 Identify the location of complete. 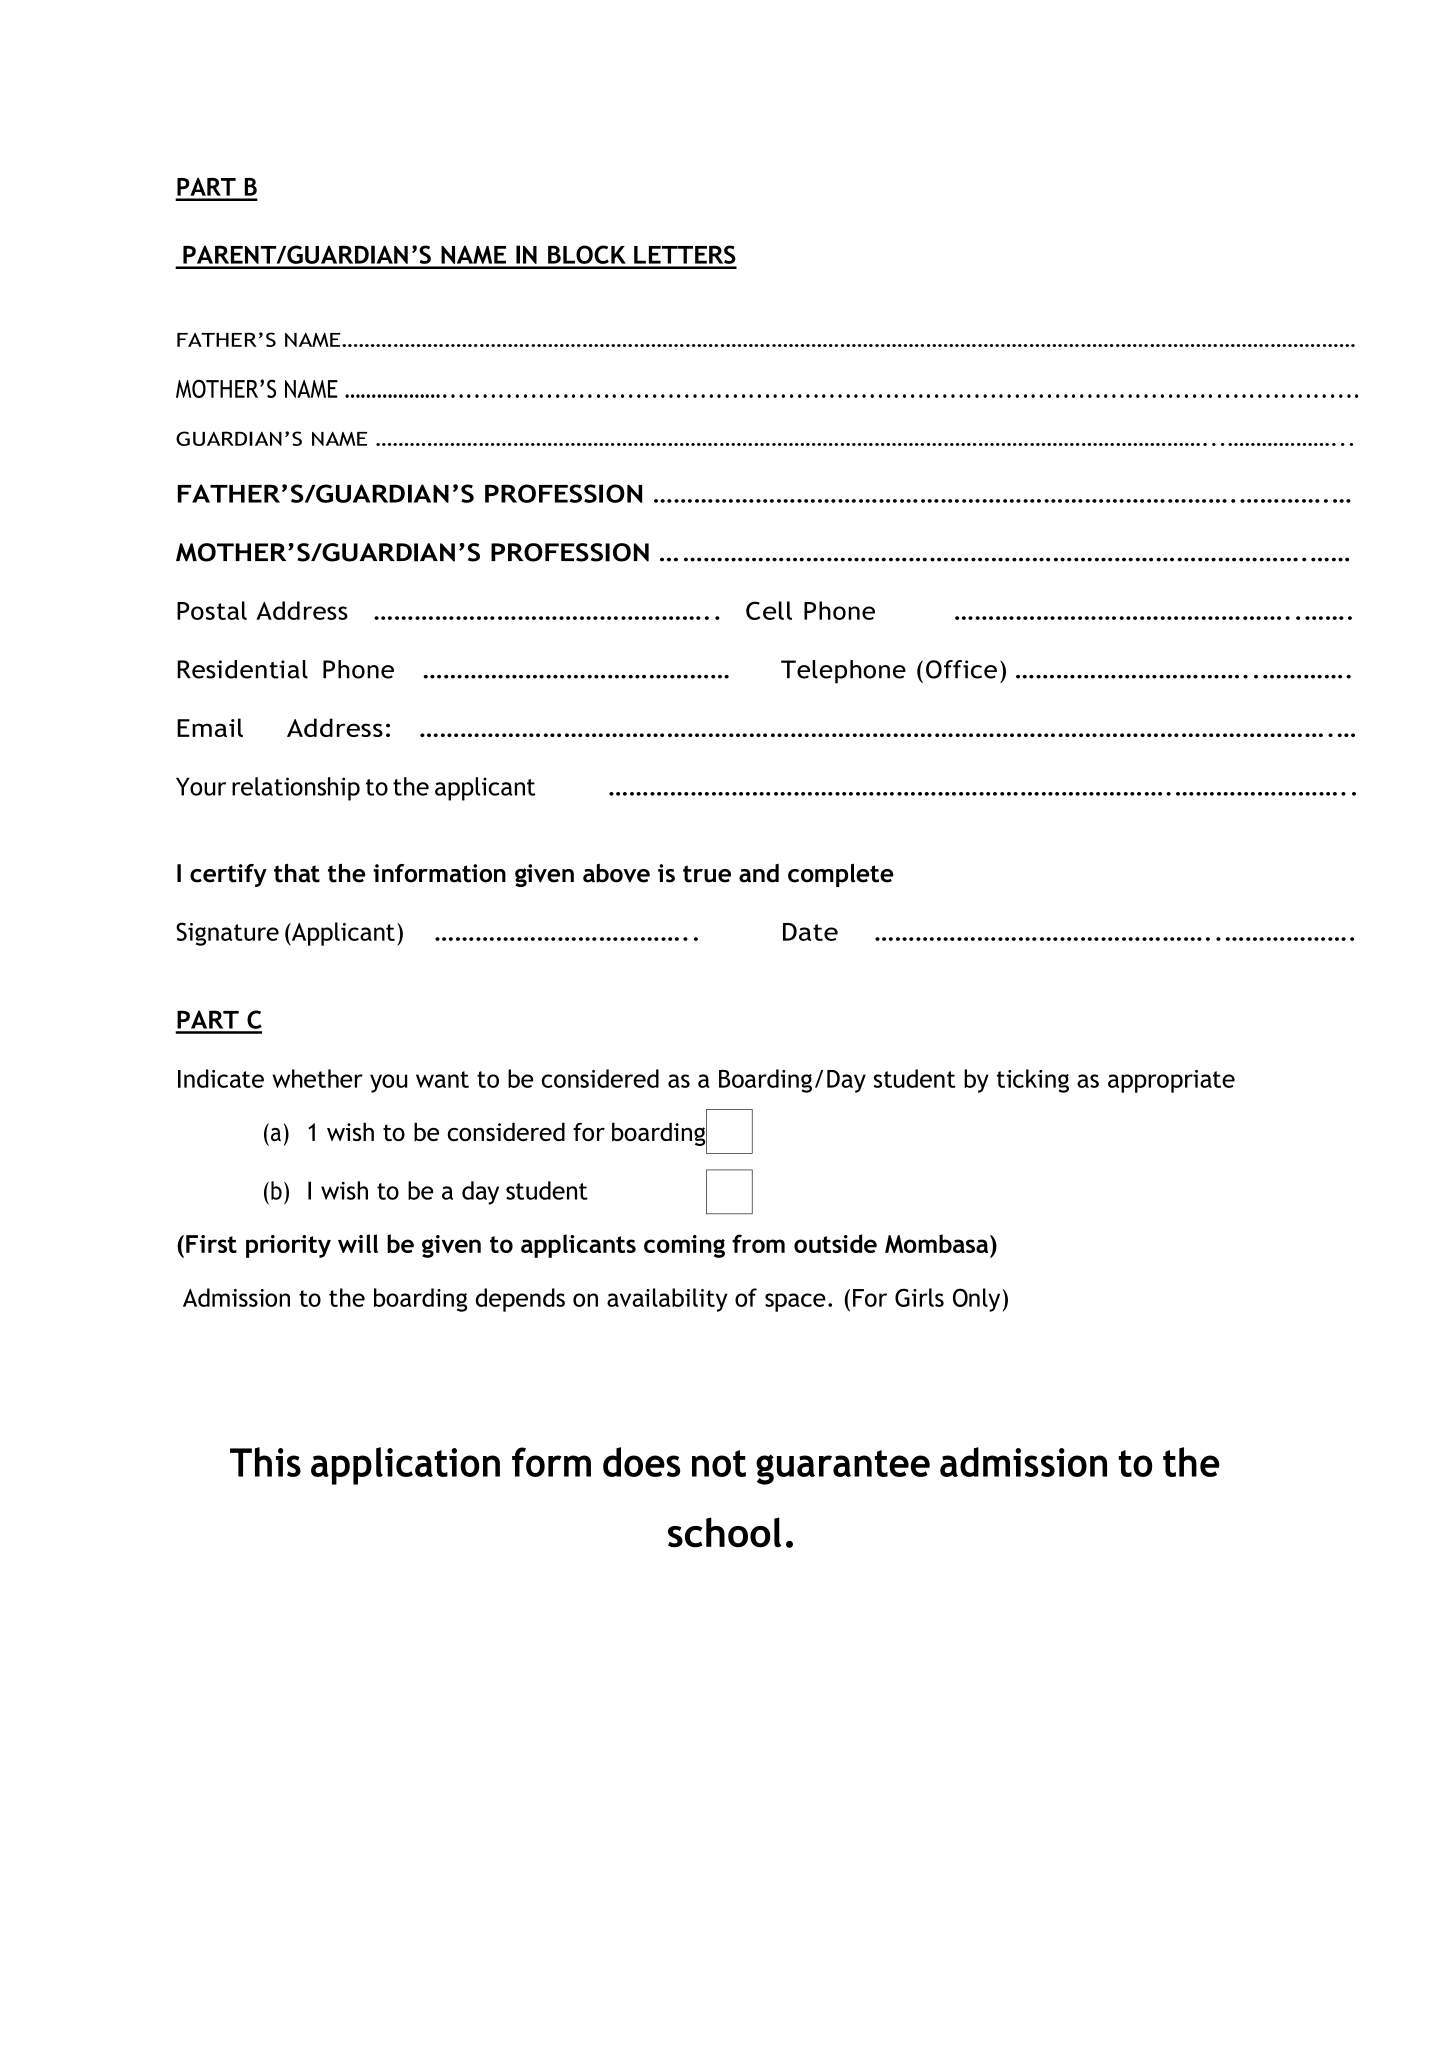
(841, 875).
